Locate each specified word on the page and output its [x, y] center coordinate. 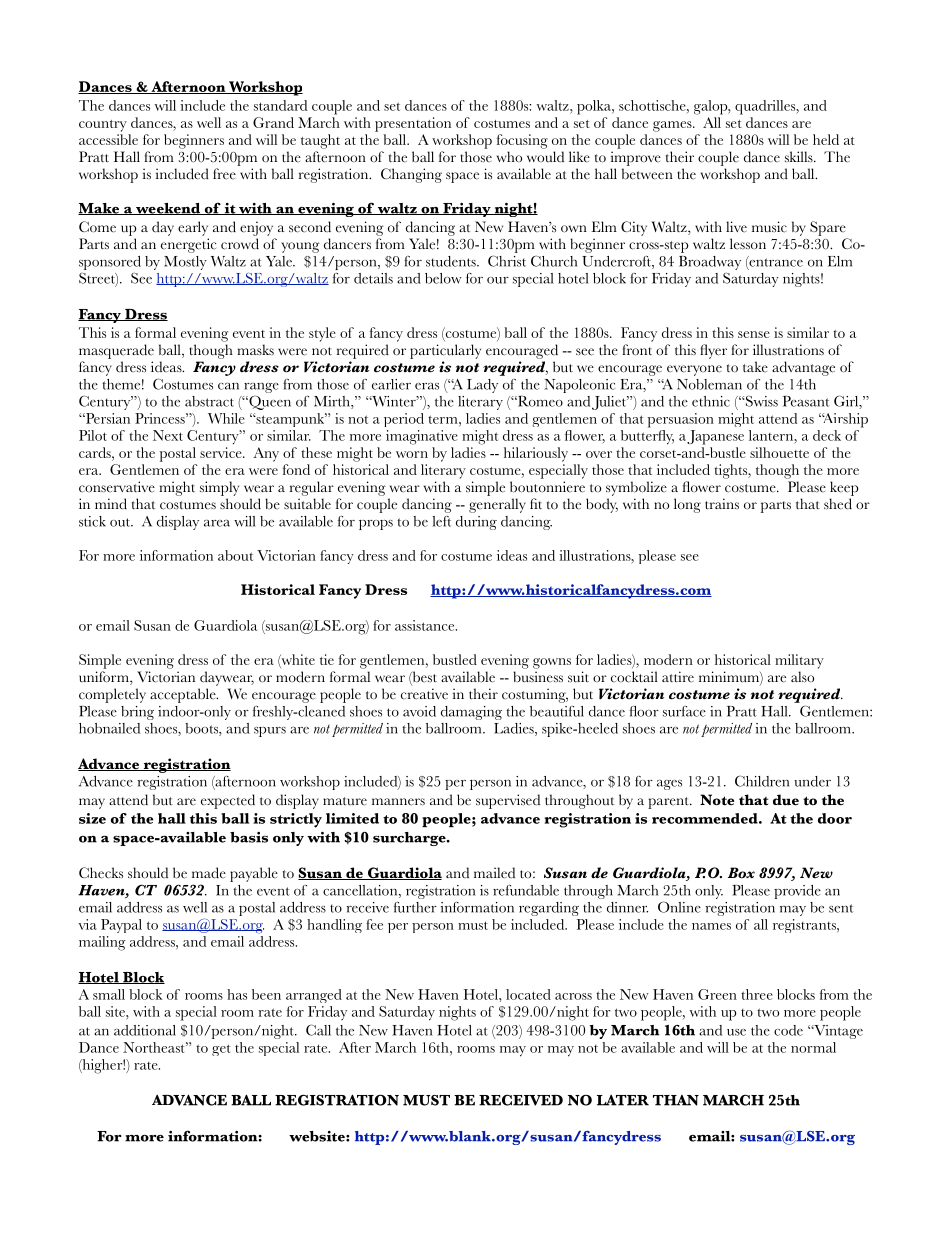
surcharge [410, 839]
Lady [482, 386]
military [799, 661]
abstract [209, 401]
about [235, 555]
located [528, 994]
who [509, 156]
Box [741, 873]
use [736, 1032]
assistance [426, 625]
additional [145, 1030]
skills [800, 157]
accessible [108, 139]
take [755, 367]
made [209, 873]
